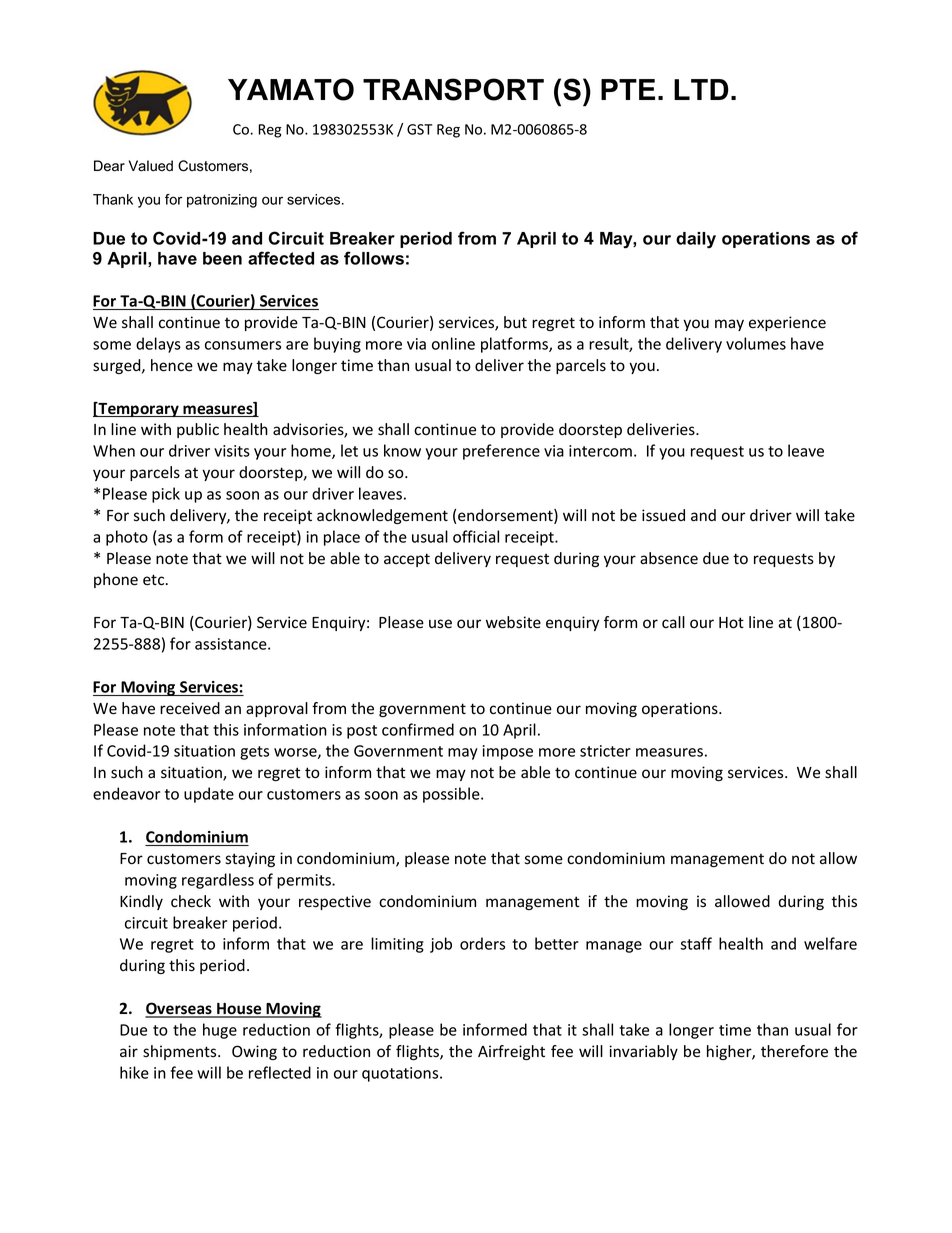  Describe the element at coordinates (198, 430) in the screenshot. I see `public` at that location.
